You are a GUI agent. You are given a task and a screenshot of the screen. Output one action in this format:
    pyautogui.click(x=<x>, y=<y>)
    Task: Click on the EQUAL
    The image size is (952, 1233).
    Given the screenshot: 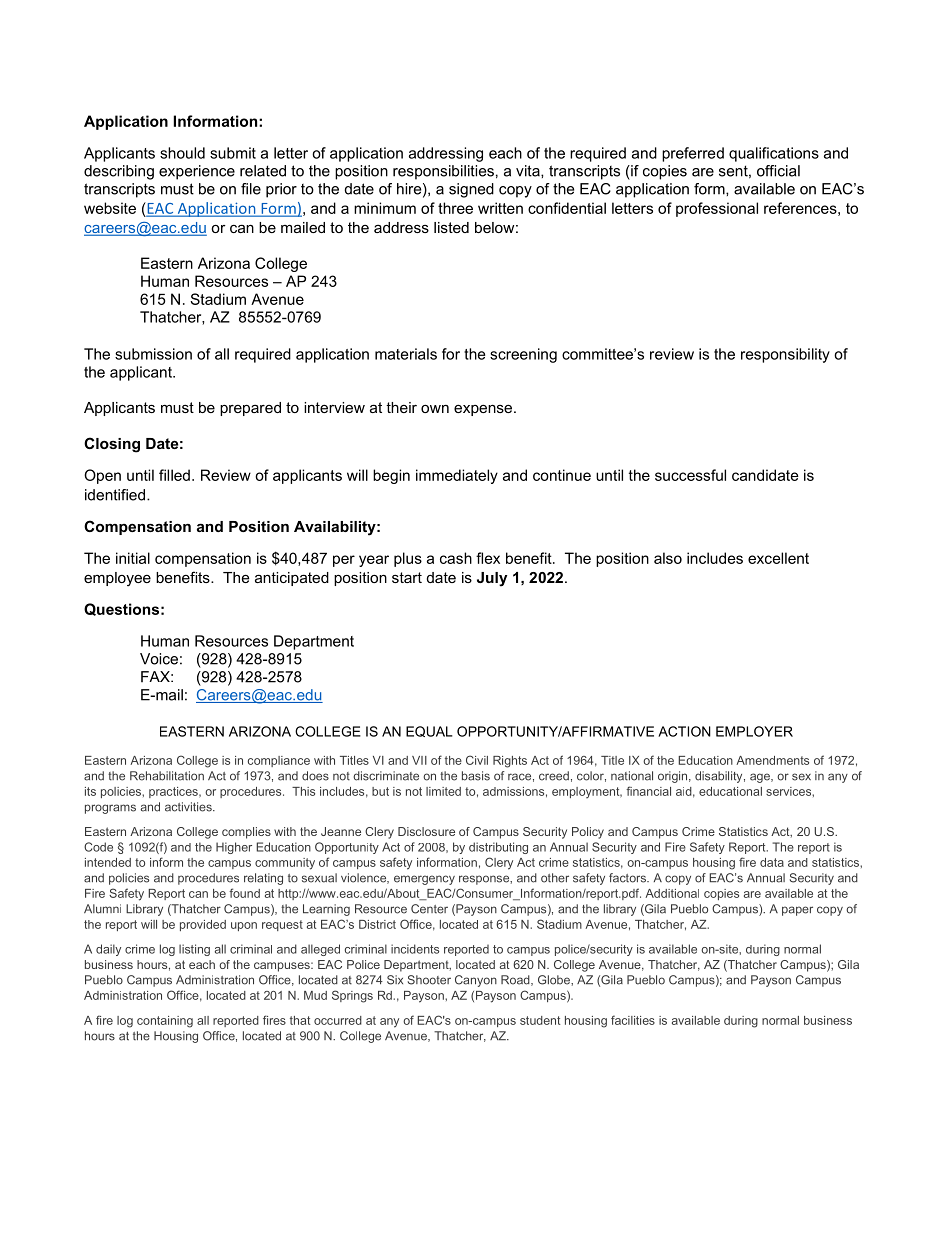 What is the action you would take?
    pyautogui.click(x=429, y=731)
